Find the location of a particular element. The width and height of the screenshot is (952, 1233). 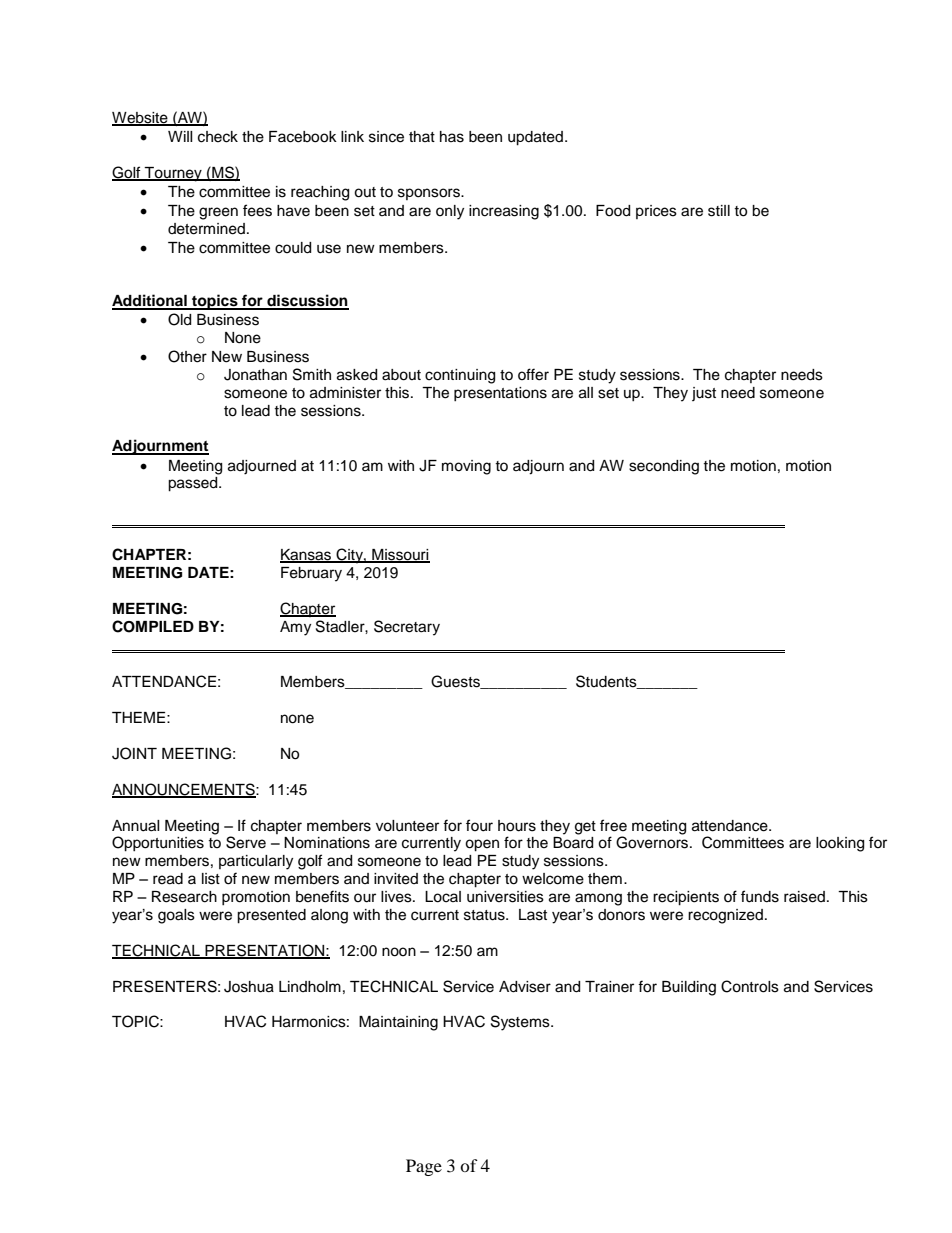

COMPILED is located at coordinates (153, 626).
